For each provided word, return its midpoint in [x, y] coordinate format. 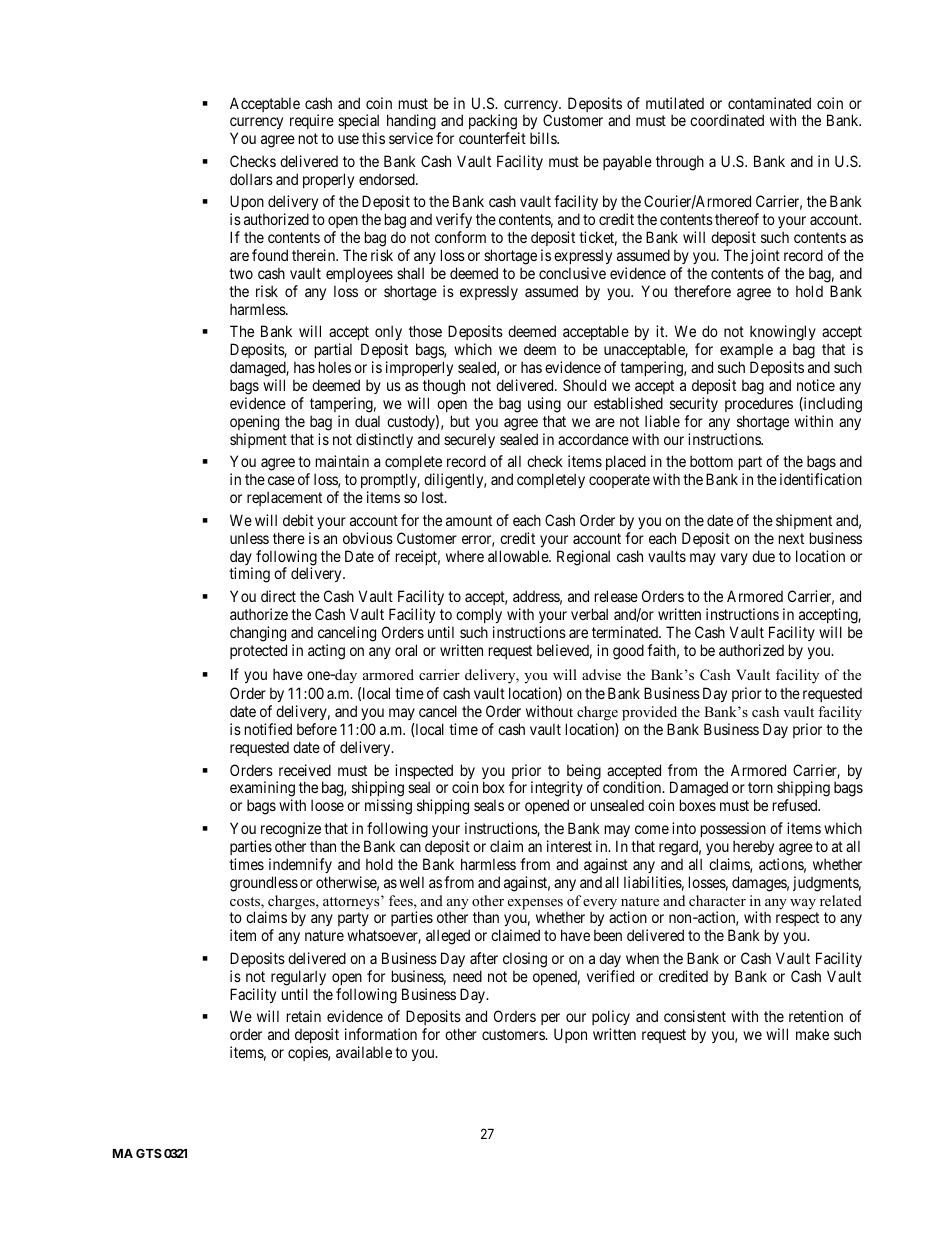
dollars [251, 179]
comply [479, 615]
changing [258, 634]
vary [734, 559]
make [812, 1034]
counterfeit [492, 138]
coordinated [727, 120]
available [364, 1052]
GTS [149, 1153]
